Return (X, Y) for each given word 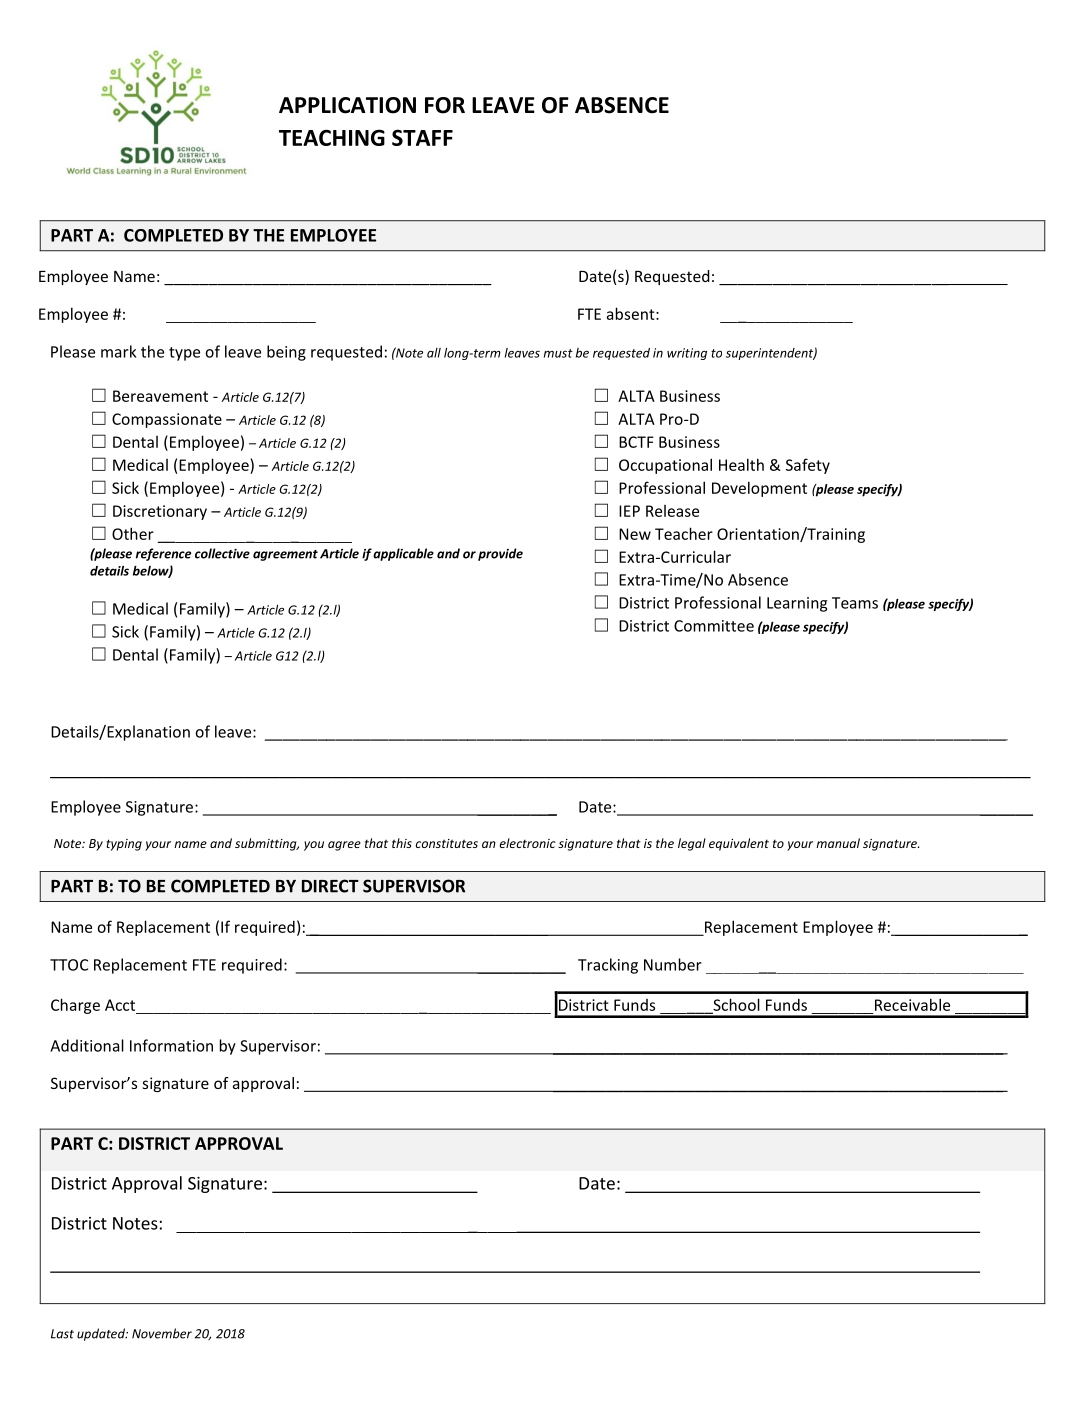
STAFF (422, 137)
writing (687, 354)
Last (62, 1334)
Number (673, 964)
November (162, 1333)
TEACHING (332, 137)
